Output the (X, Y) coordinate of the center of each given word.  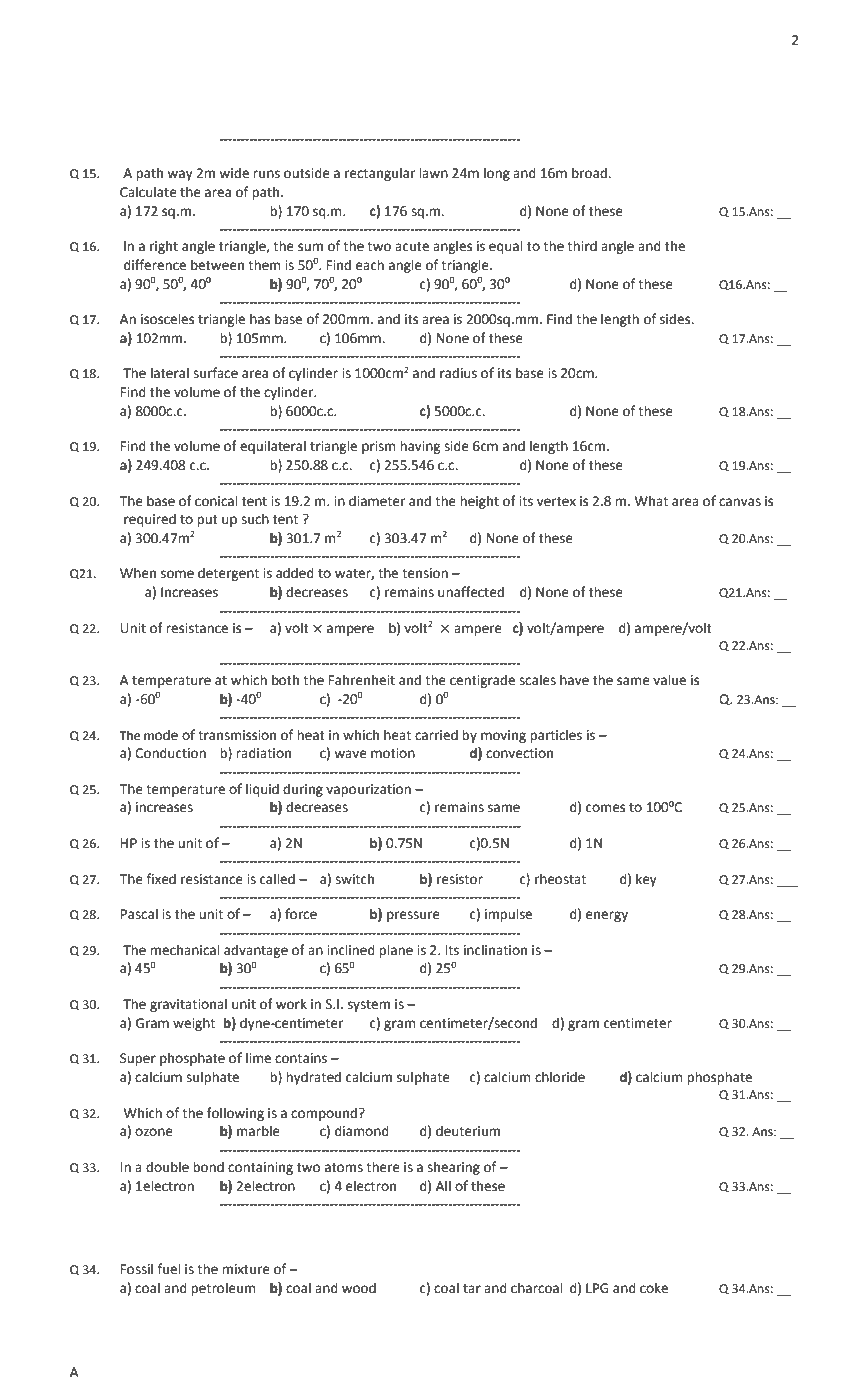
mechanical (184, 950)
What (651, 501)
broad (590, 173)
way (180, 175)
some (177, 574)
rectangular (380, 174)
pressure (413, 916)
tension (425, 573)
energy (607, 916)
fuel (168, 1269)
